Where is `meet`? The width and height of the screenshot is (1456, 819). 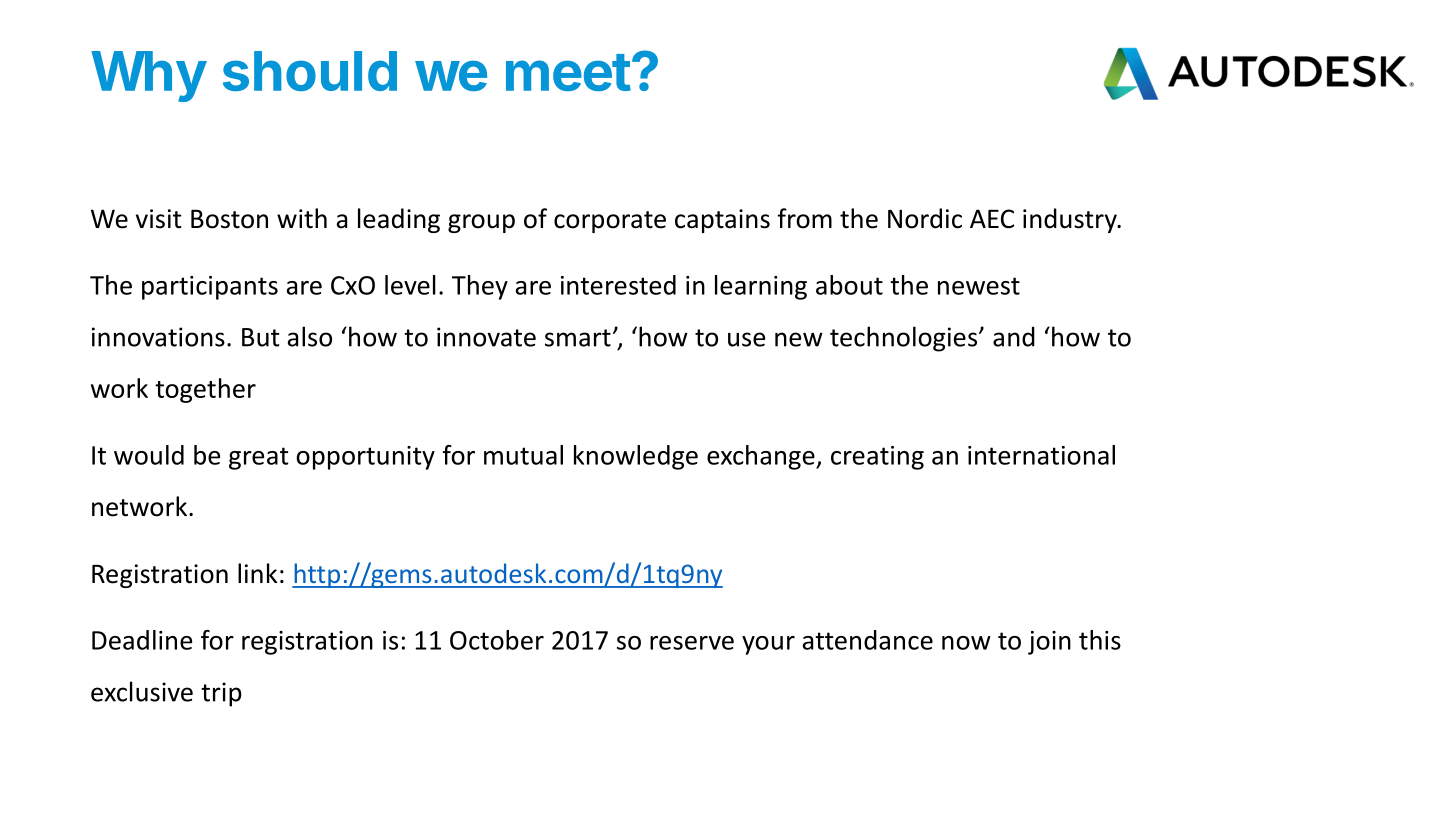
meet is located at coordinates (568, 72).
